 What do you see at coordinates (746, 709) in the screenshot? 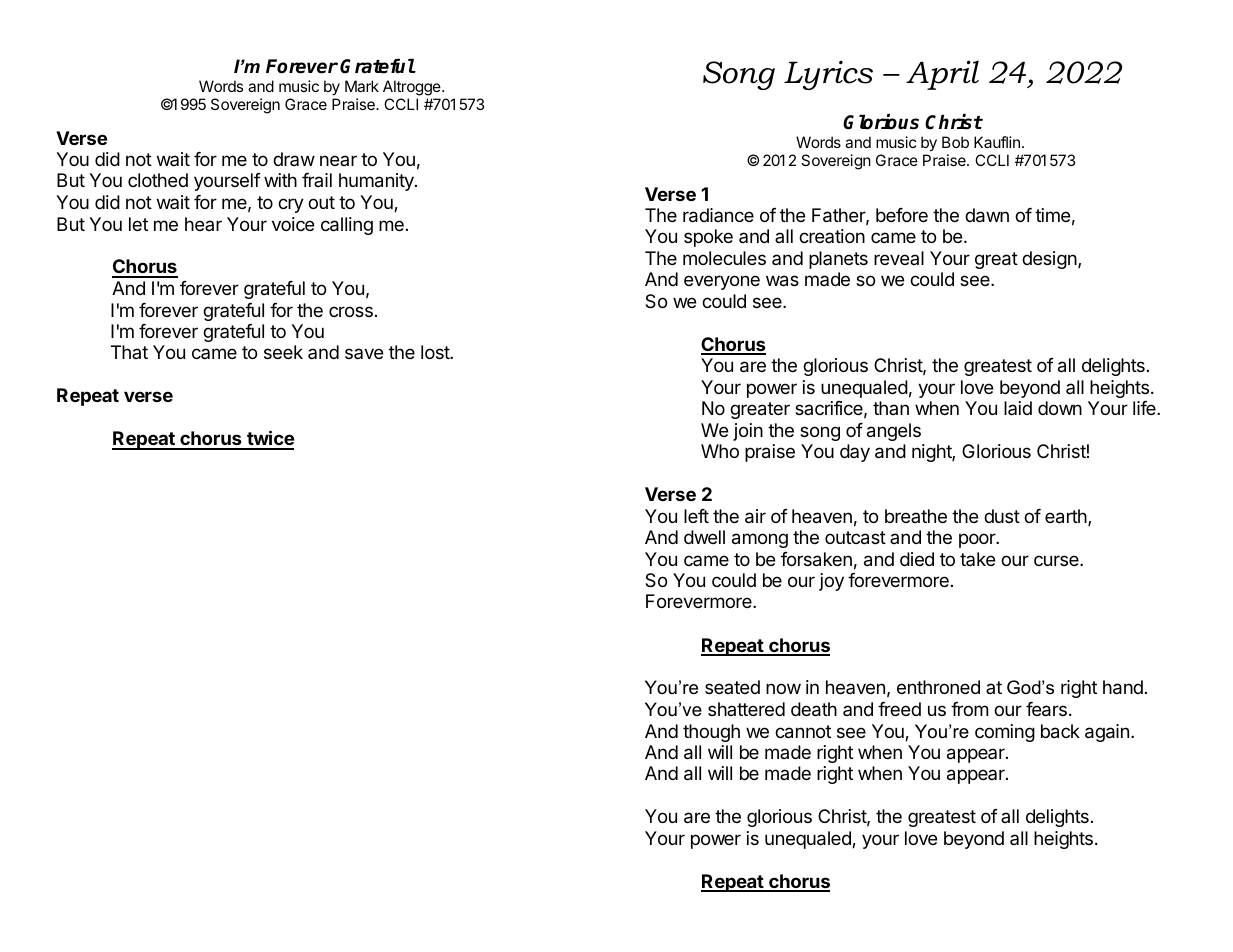
I see `shattered` at bounding box center [746, 709].
